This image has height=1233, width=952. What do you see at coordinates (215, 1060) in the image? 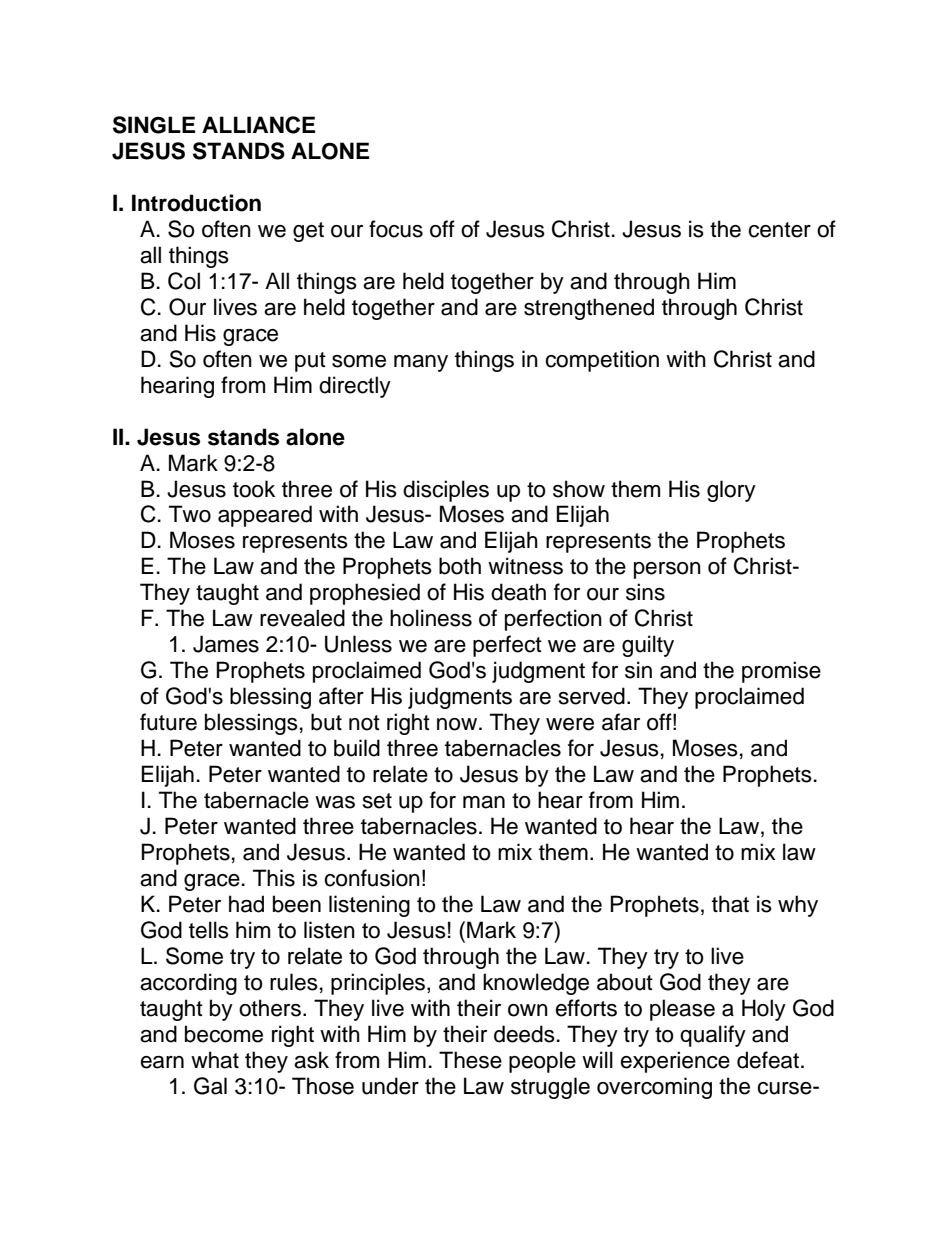
I see `what` at bounding box center [215, 1060].
